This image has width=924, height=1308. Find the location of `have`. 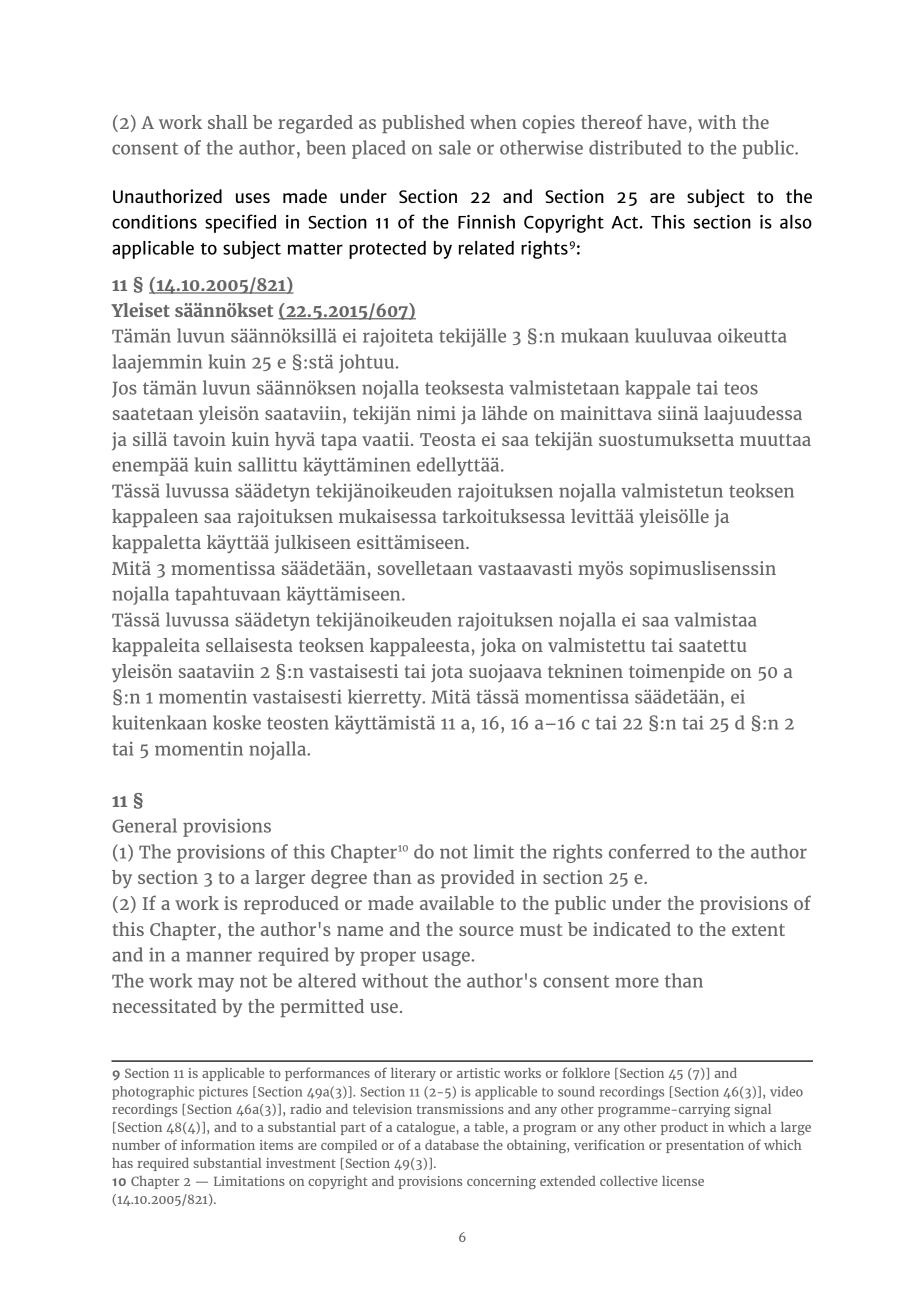

have is located at coordinates (667, 122).
